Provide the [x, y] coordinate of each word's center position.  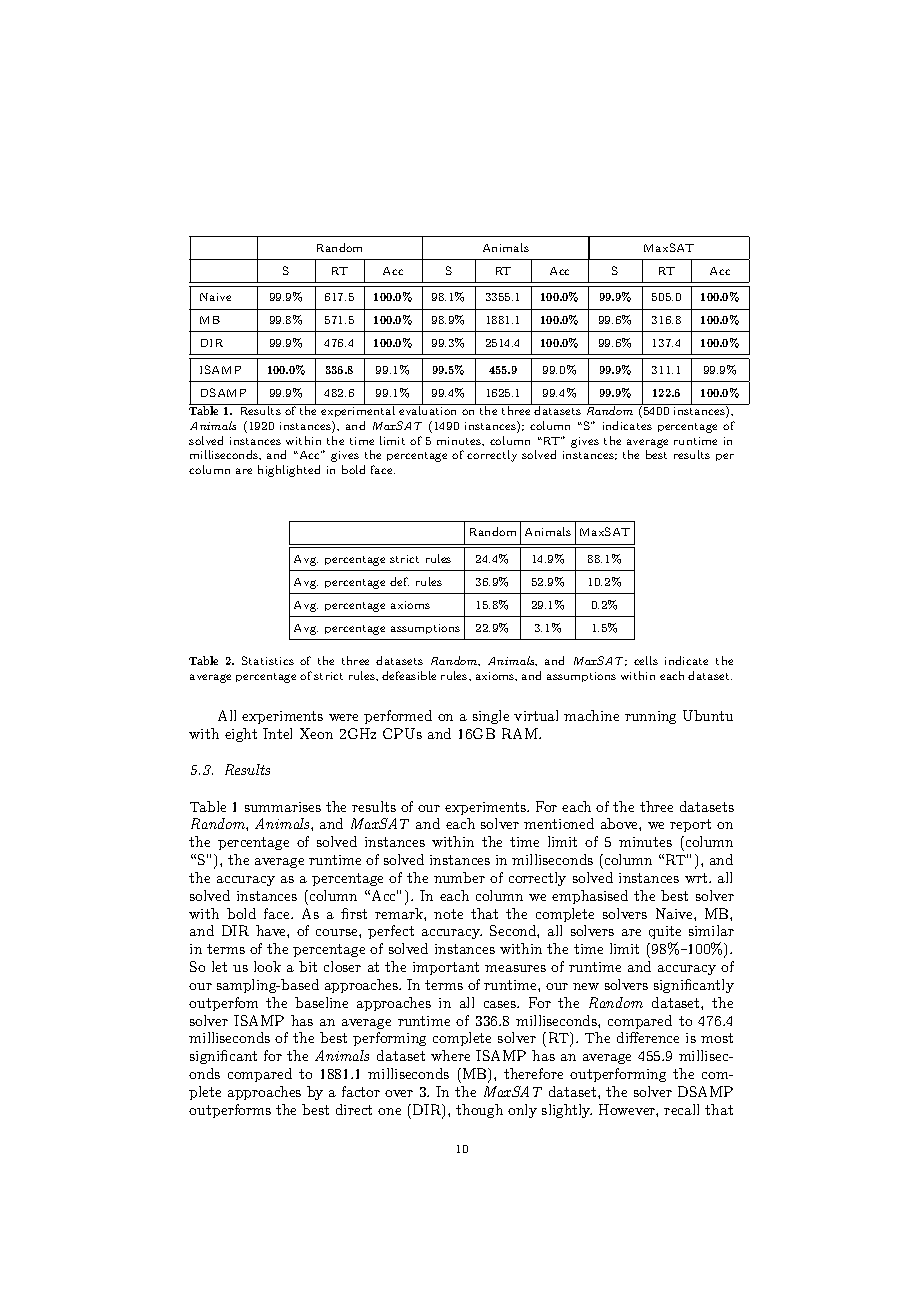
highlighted [289, 471]
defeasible [409, 675]
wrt [696, 878]
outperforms [230, 1111]
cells [646, 660]
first [354, 913]
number [459, 877]
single [491, 717]
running [650, 717]
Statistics [268, 660]
